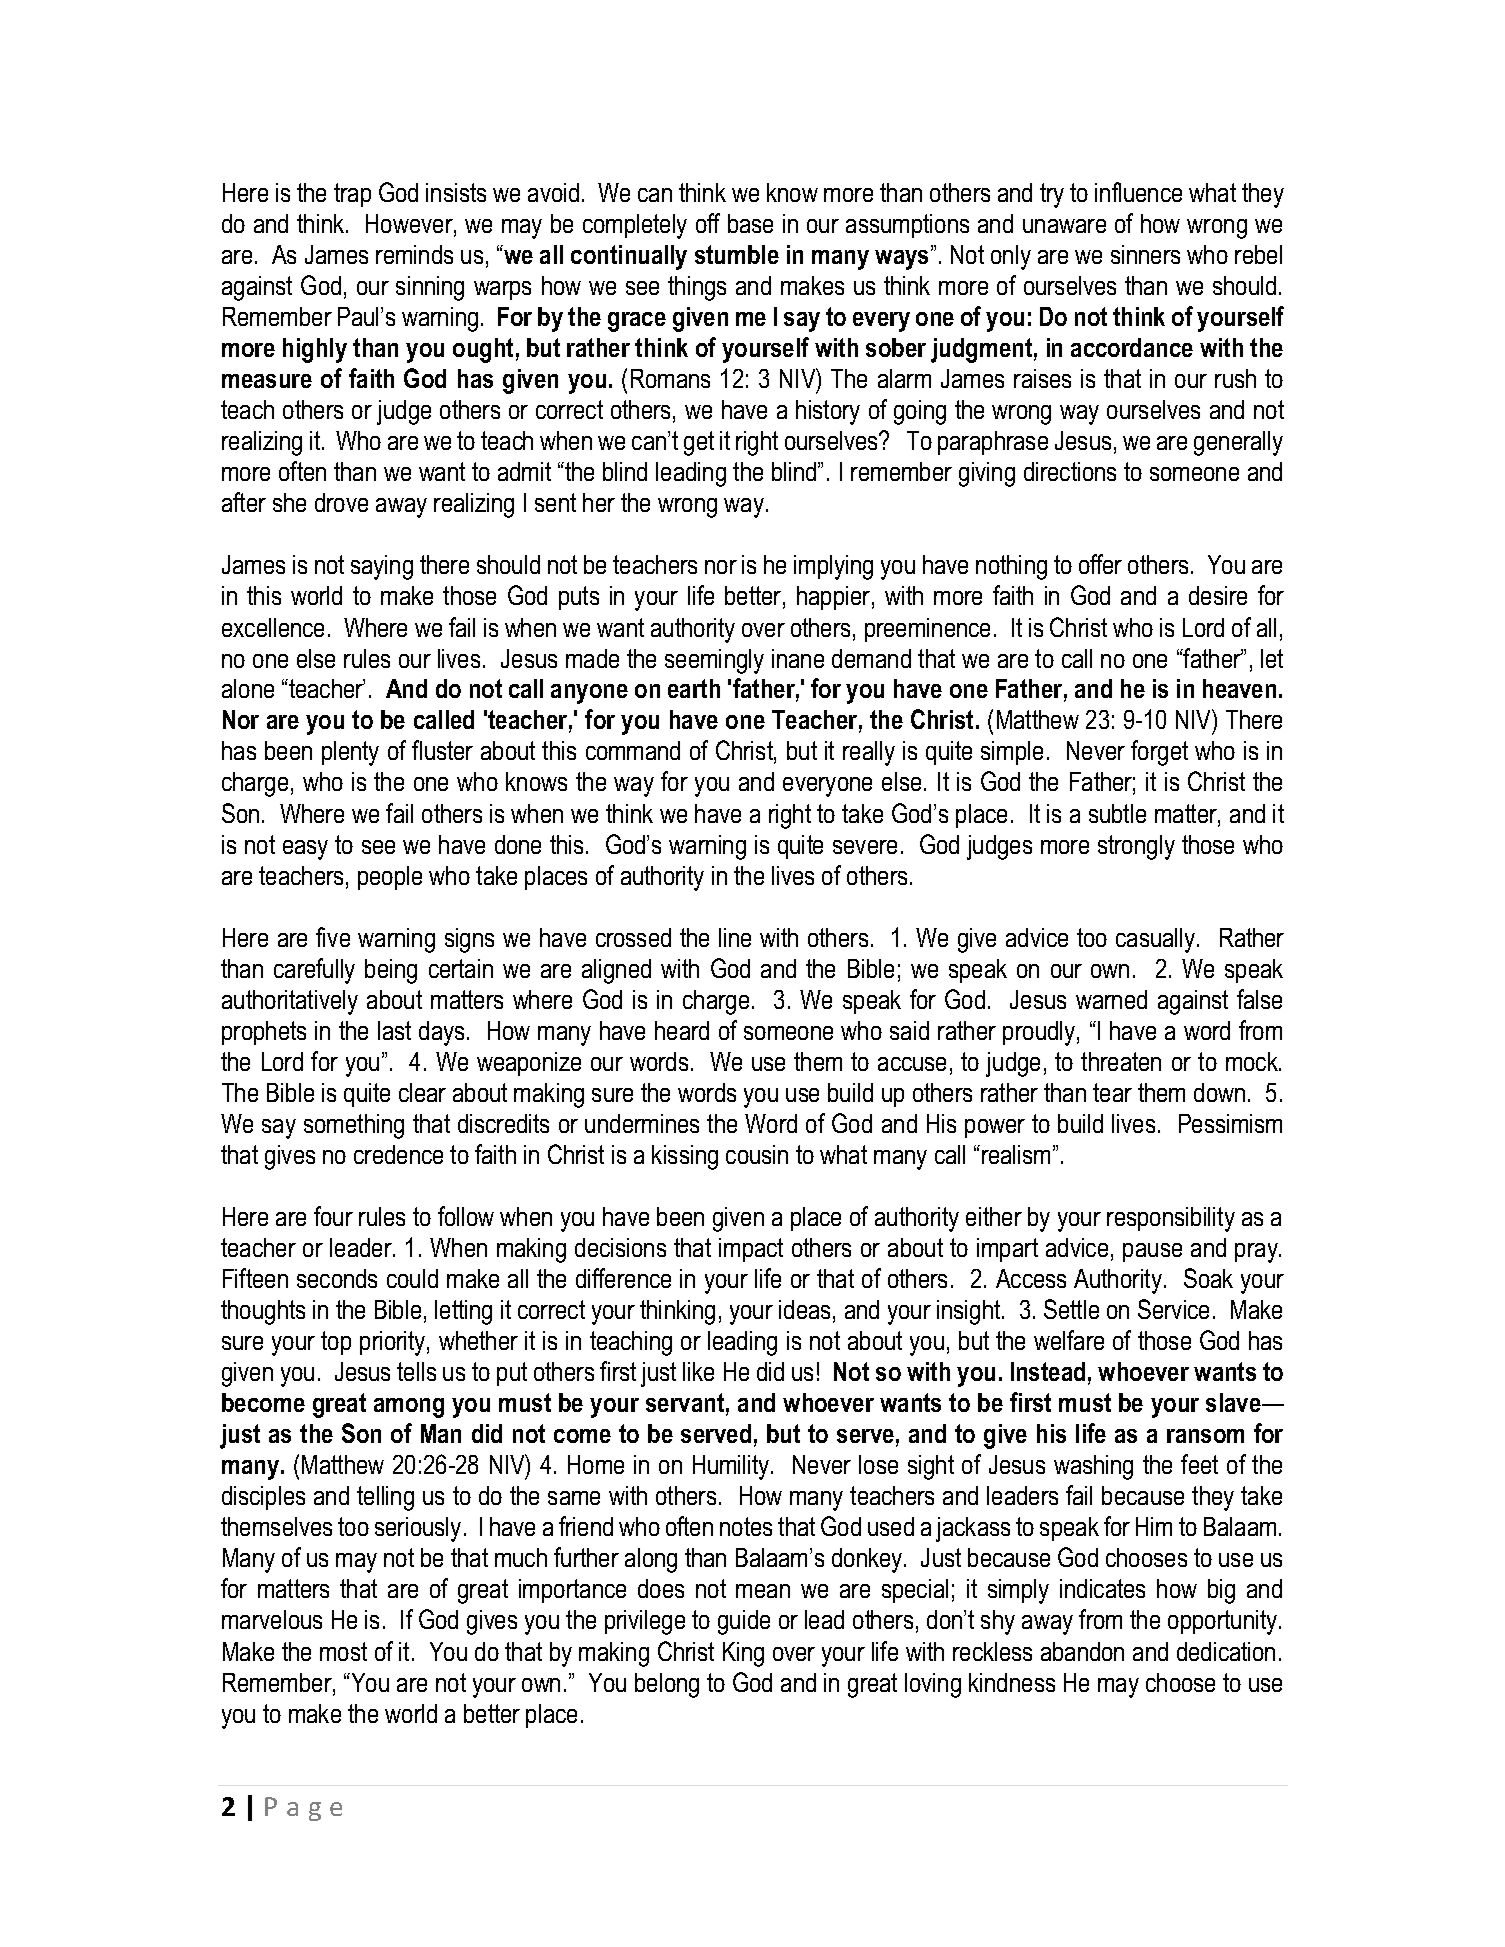 Image resolution: width=1505 pixels, height=1947 pixels. Describe the element at coordinates (414, 254) in the page. I see `reminds` at that location.
